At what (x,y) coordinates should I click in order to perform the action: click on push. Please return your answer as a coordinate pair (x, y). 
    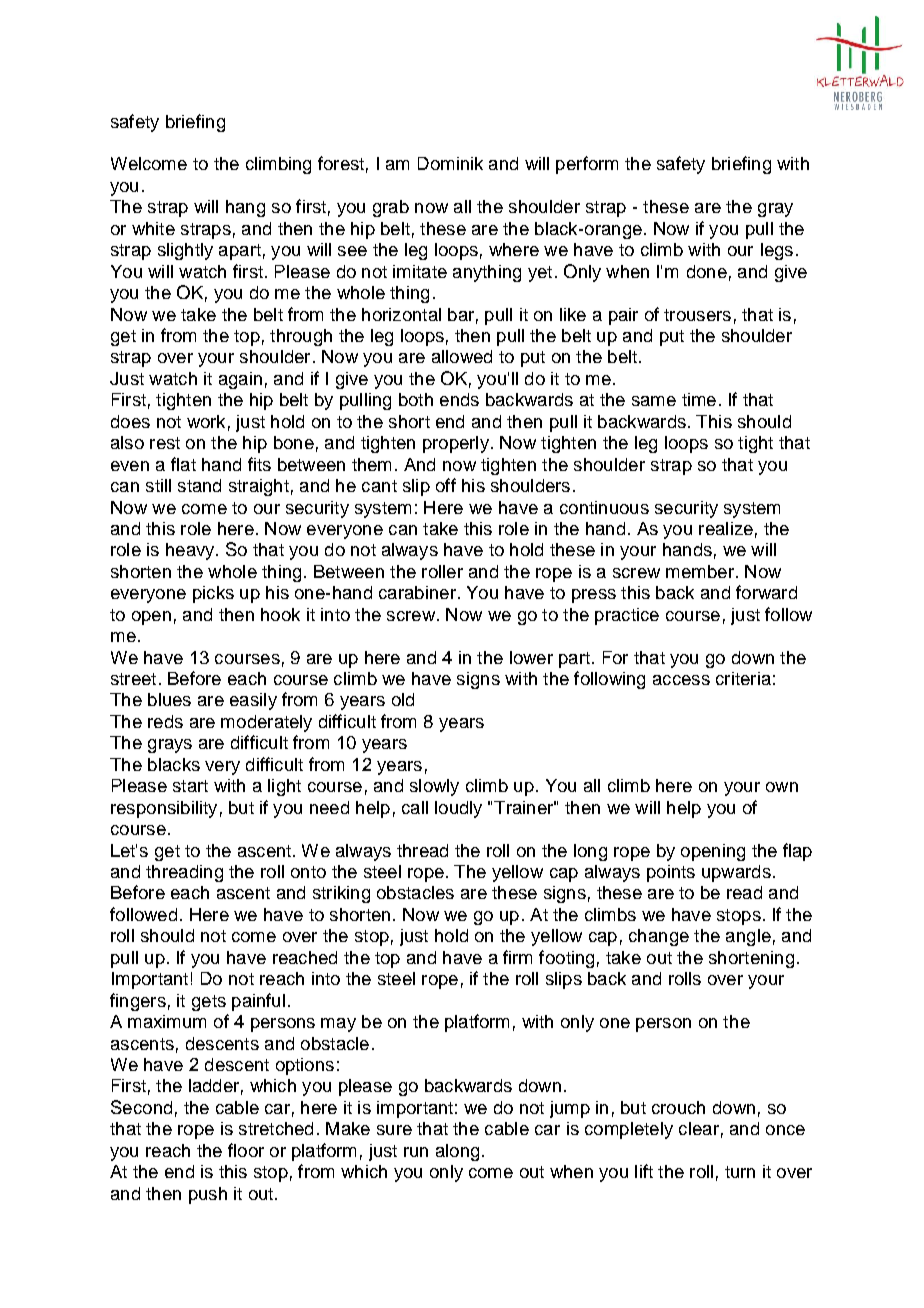
    Looking at the image, I should click on (208, 1195).
